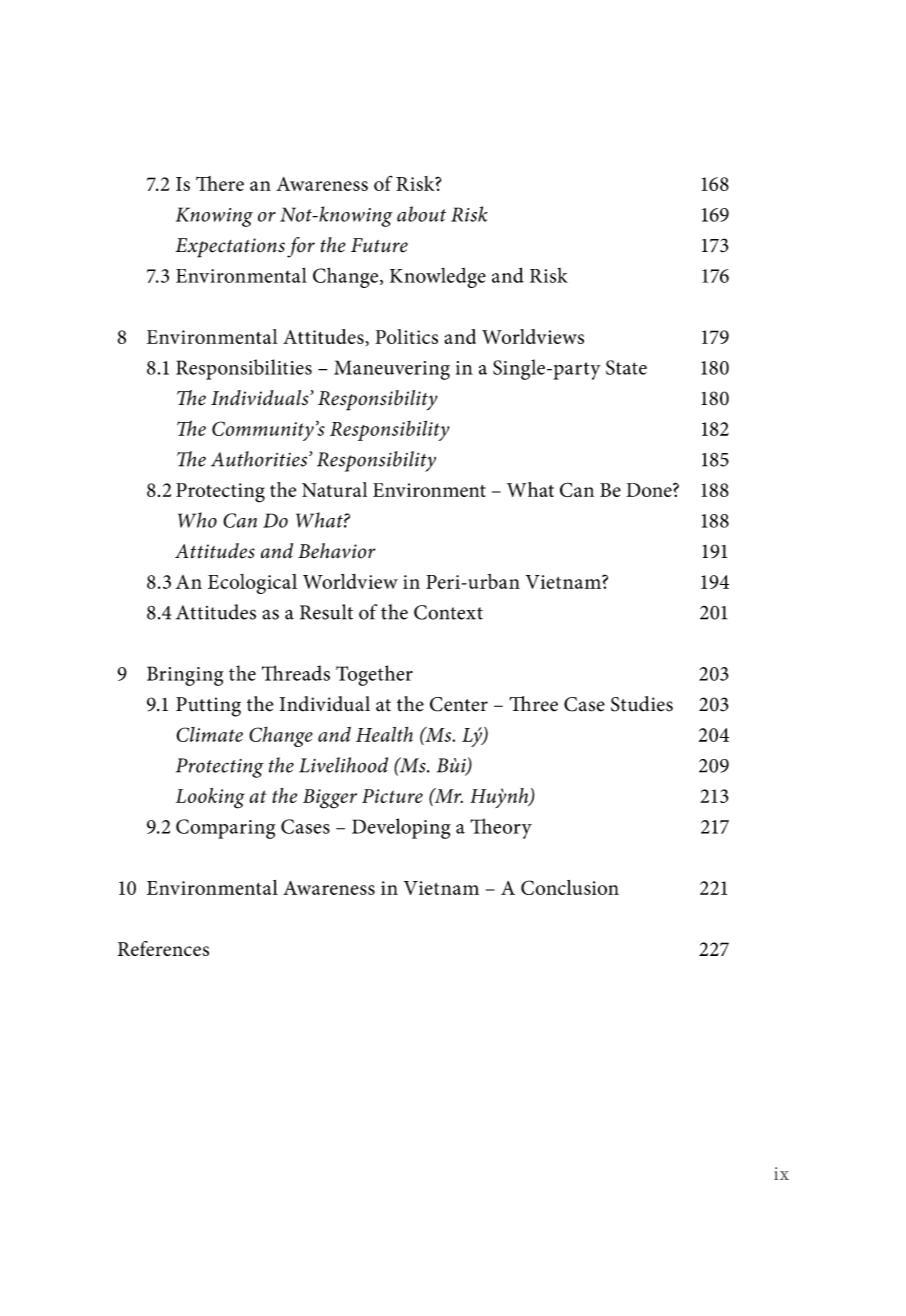 This page has width=906, height=1316. Describe the element at coordinates (401, 828) in the page. I see `Developing` at that location.
